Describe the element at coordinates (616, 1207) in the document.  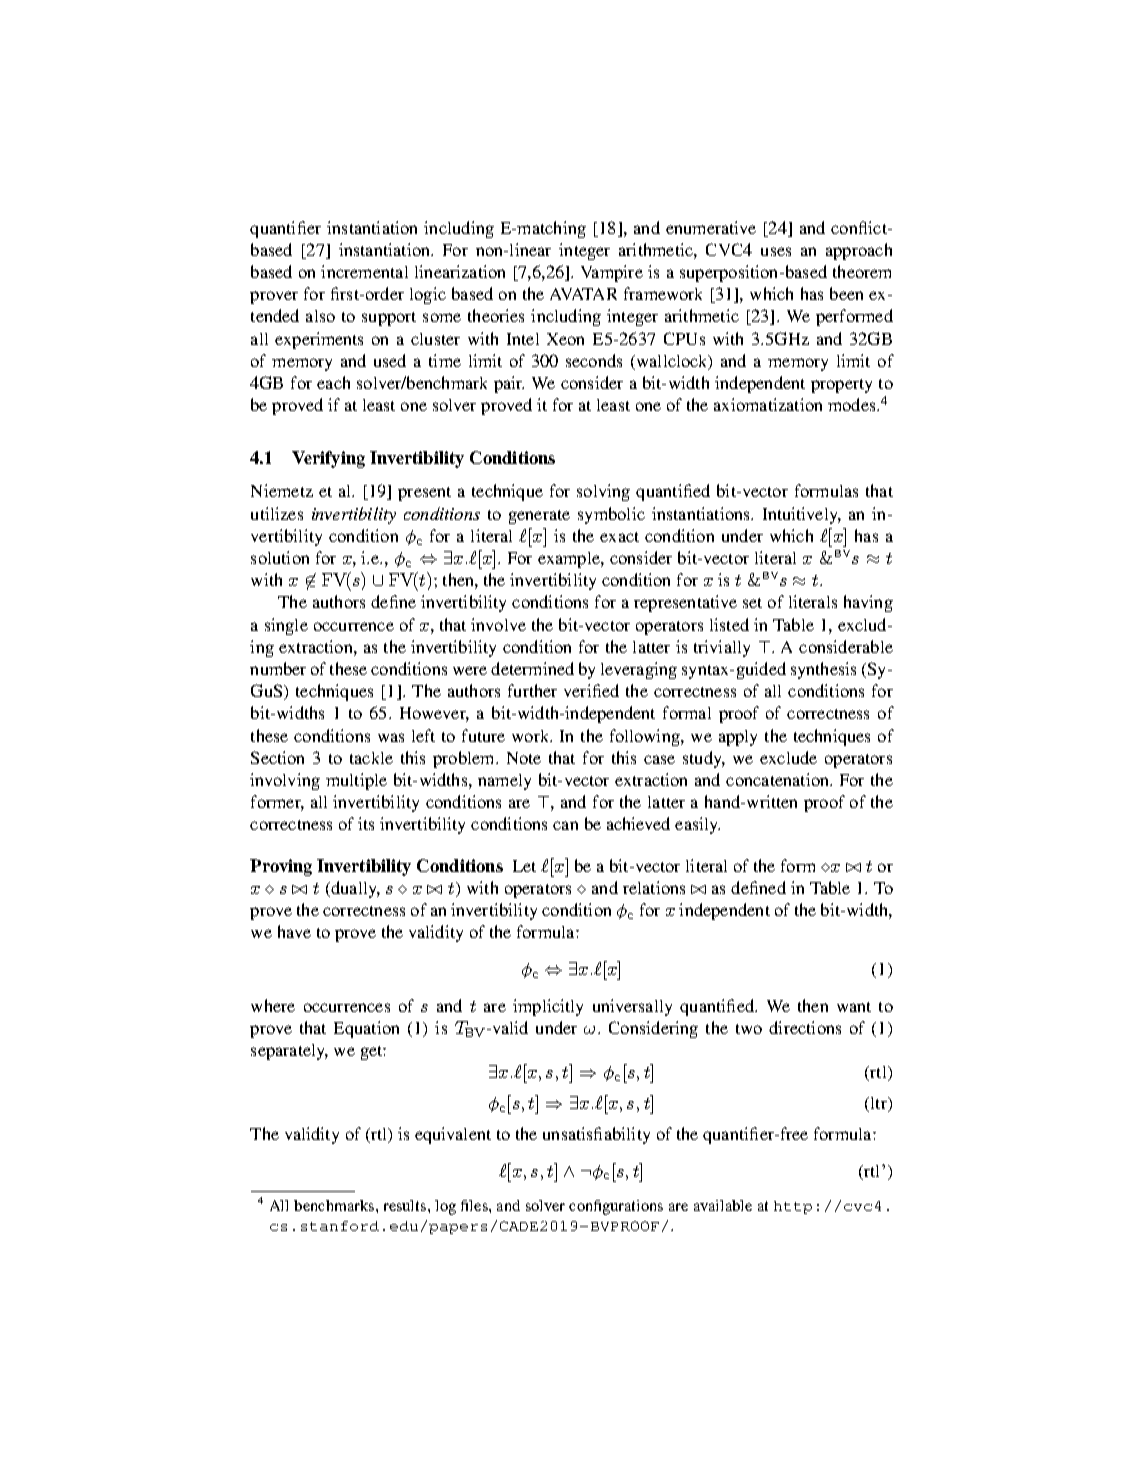
I see `configurations` at that location.
